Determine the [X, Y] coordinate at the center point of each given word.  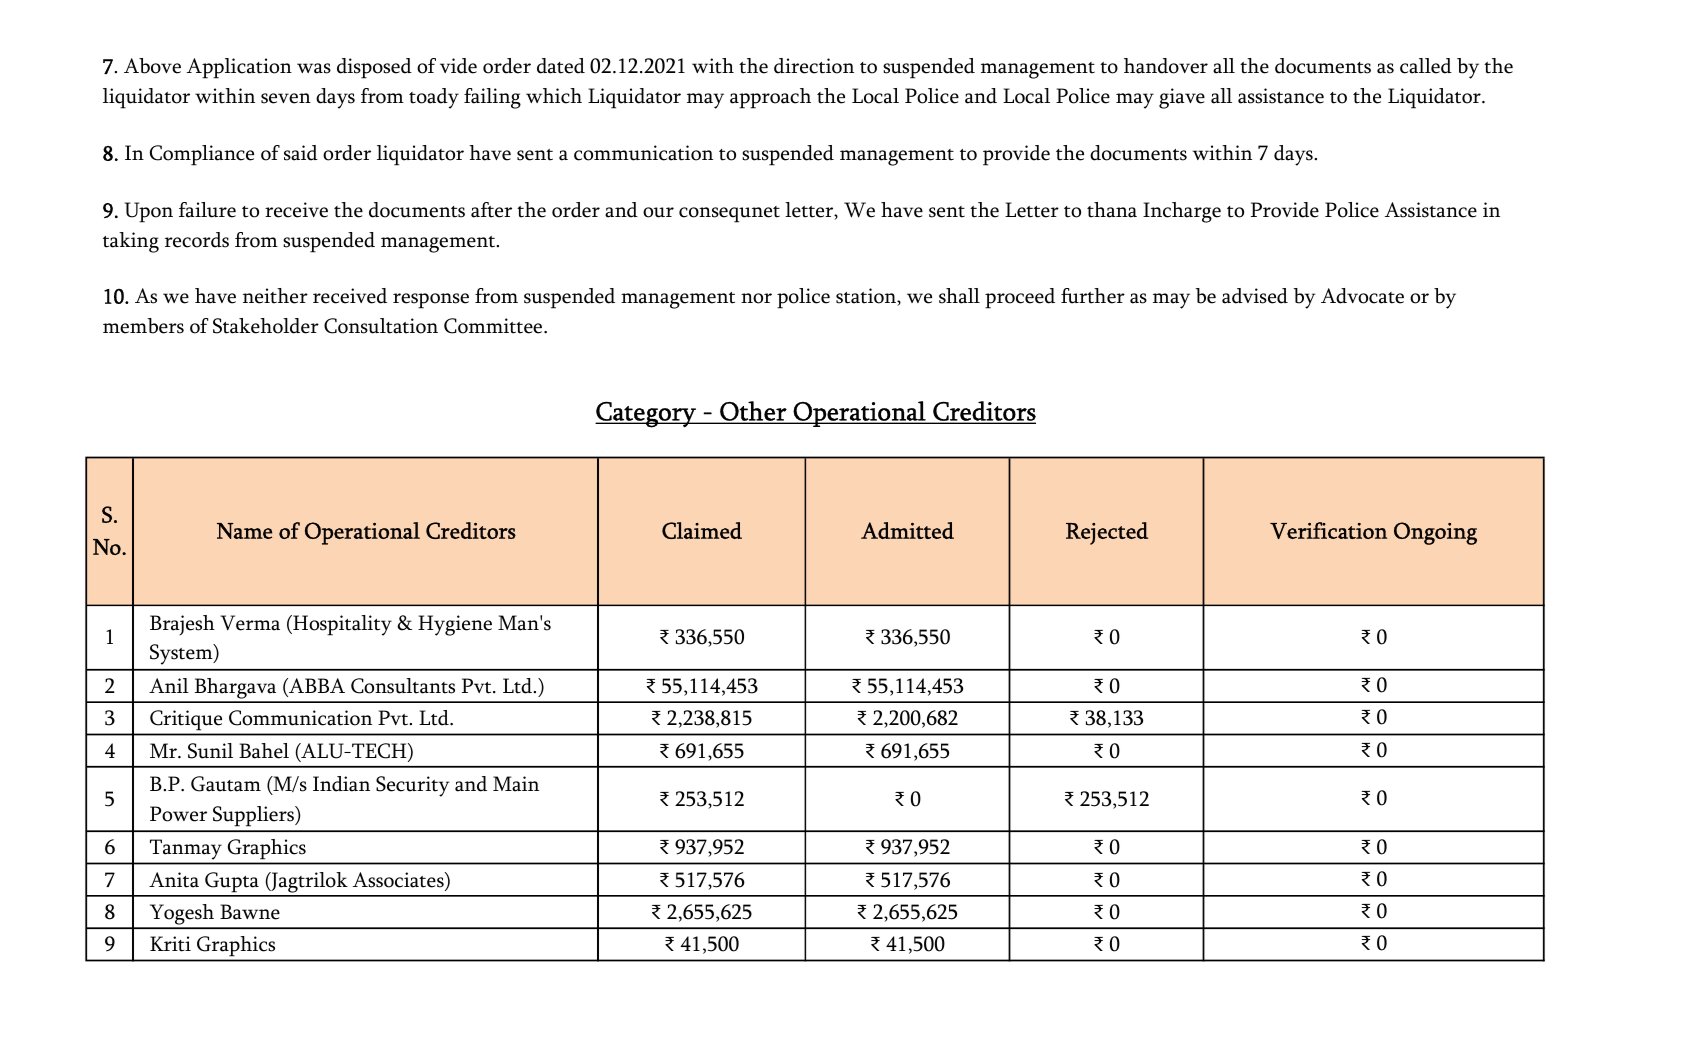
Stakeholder [266, 326]
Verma [250, 623]
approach [770, 98]
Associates [399, 881]
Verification [1328, 530]
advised [1255, 296]
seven [286, 98]
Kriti [170, 944]
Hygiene [455, 625]
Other [753, 412]
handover [1166, 66]
